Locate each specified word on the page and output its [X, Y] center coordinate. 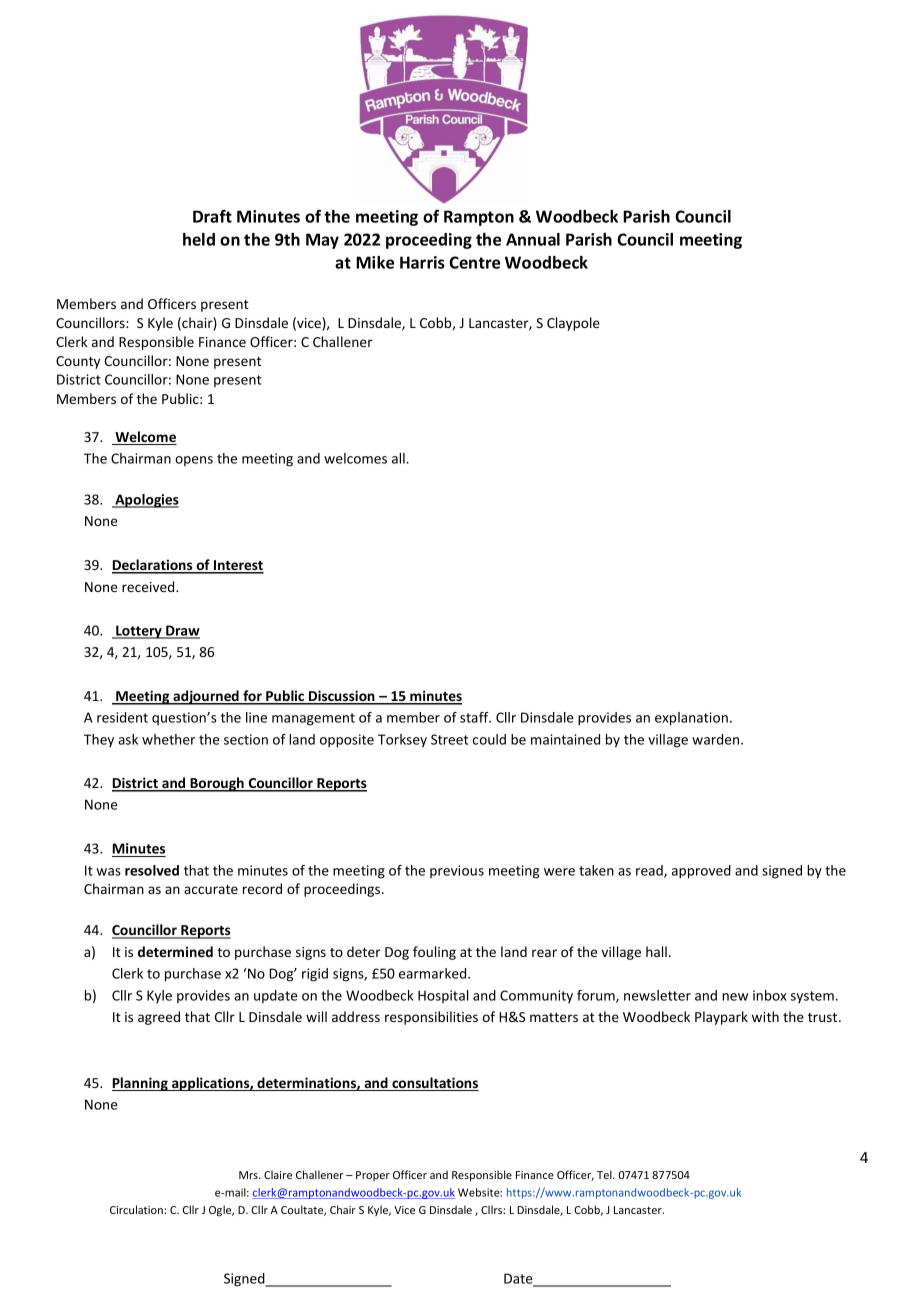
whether [168, 739]
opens [194, 461]
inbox [770, 995]
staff [475, 717]
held [199, 239]
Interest [238, 566]
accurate [211, 889]
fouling [434, 953]
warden [717, 739]
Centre [474, 262]
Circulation [137, 1209]
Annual [533, 239]
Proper [373, 1176]
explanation [691, 719]
